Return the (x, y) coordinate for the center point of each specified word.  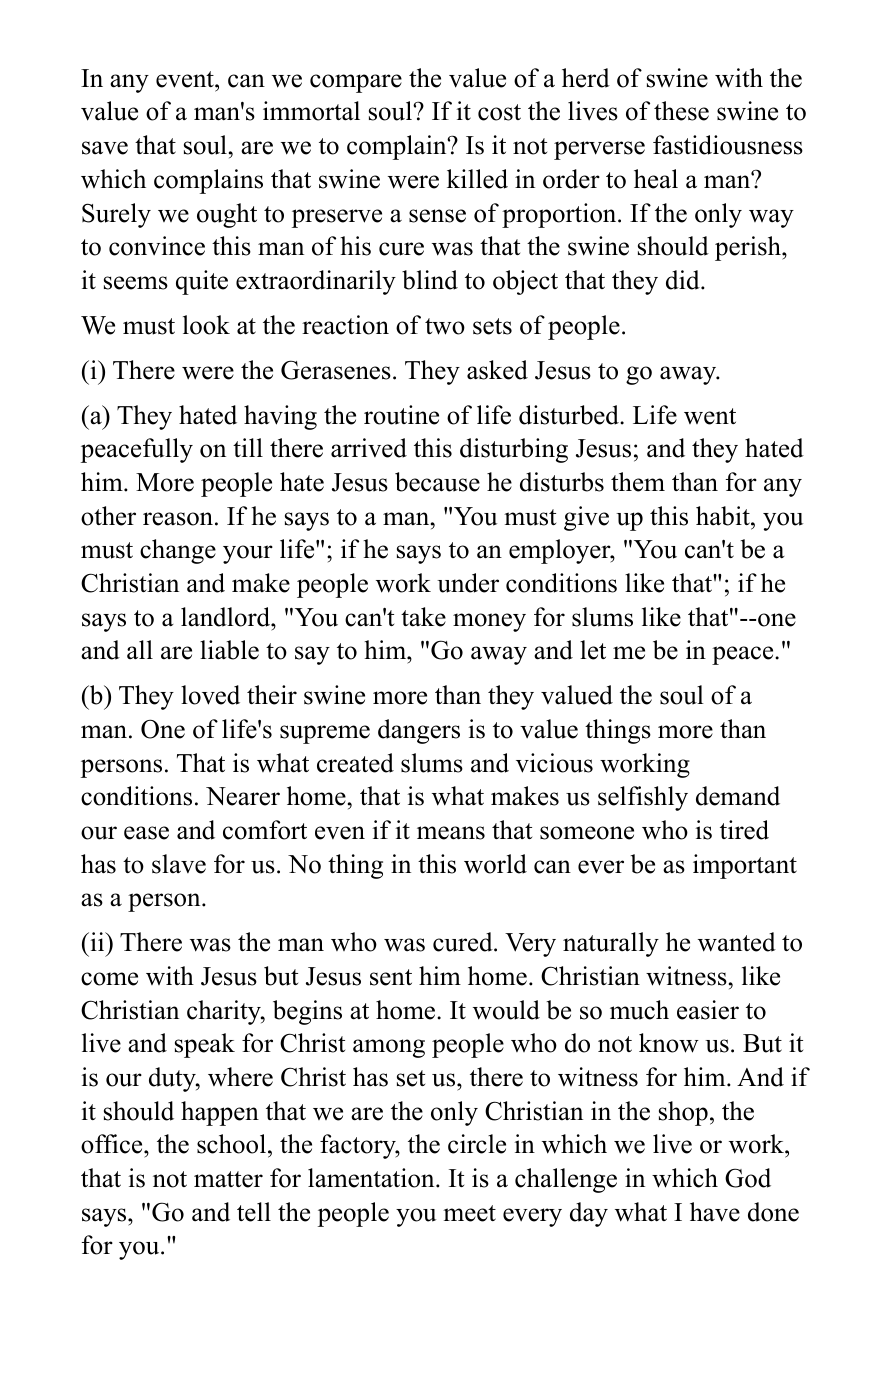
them (638, 482)
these (681, 111)
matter (228, 1179)
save (105, 148)
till (248, 447)
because (437, 482)
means (451, 833)
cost (499, 112)
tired (744, 830)
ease (146, 833)
